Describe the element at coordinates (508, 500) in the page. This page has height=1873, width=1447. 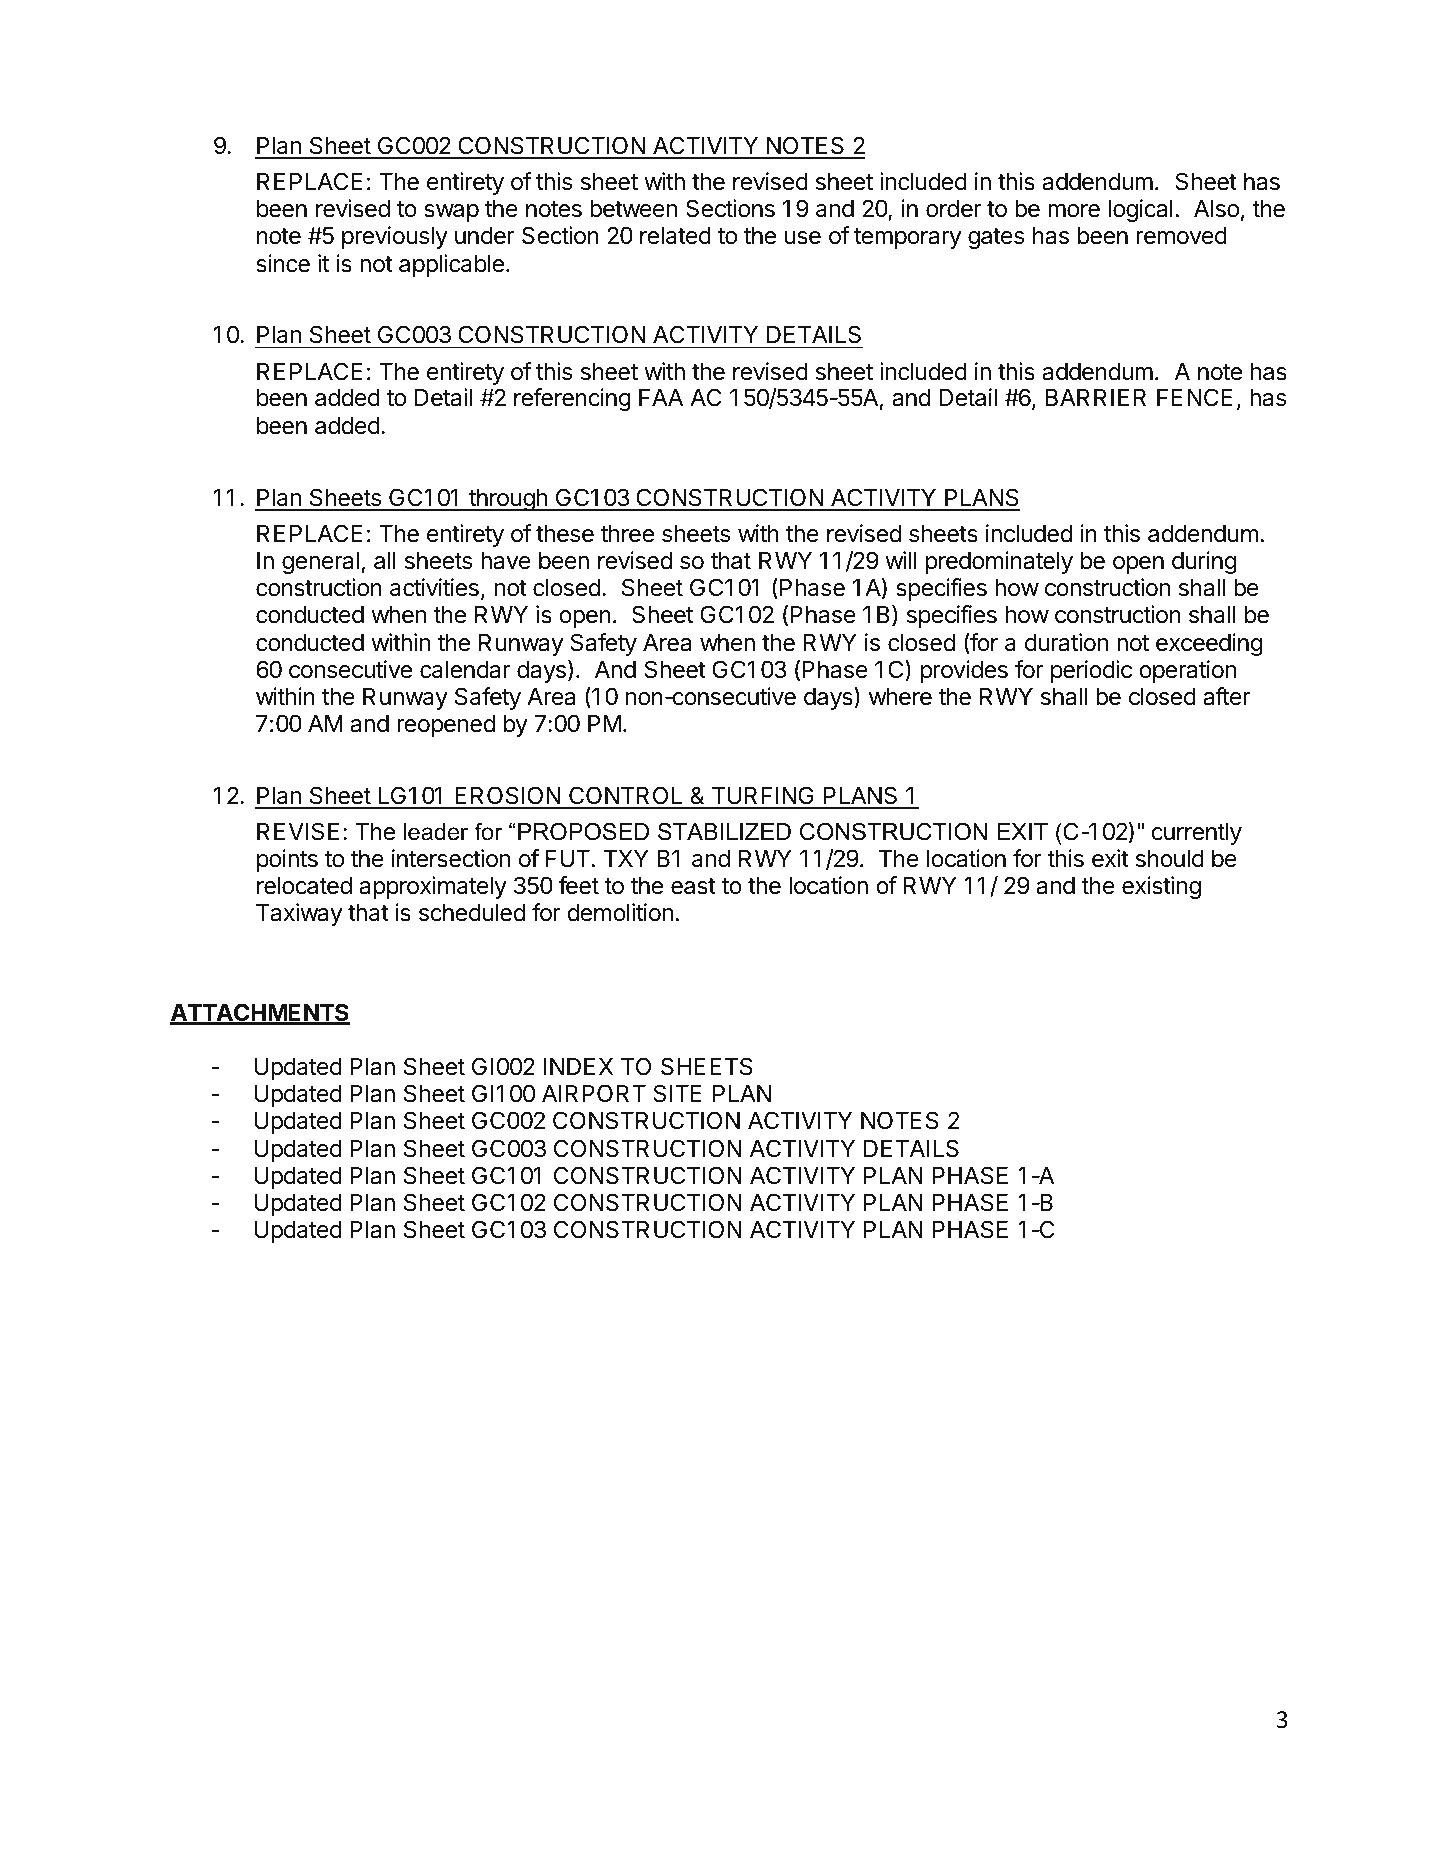
I see `through` at that location.
